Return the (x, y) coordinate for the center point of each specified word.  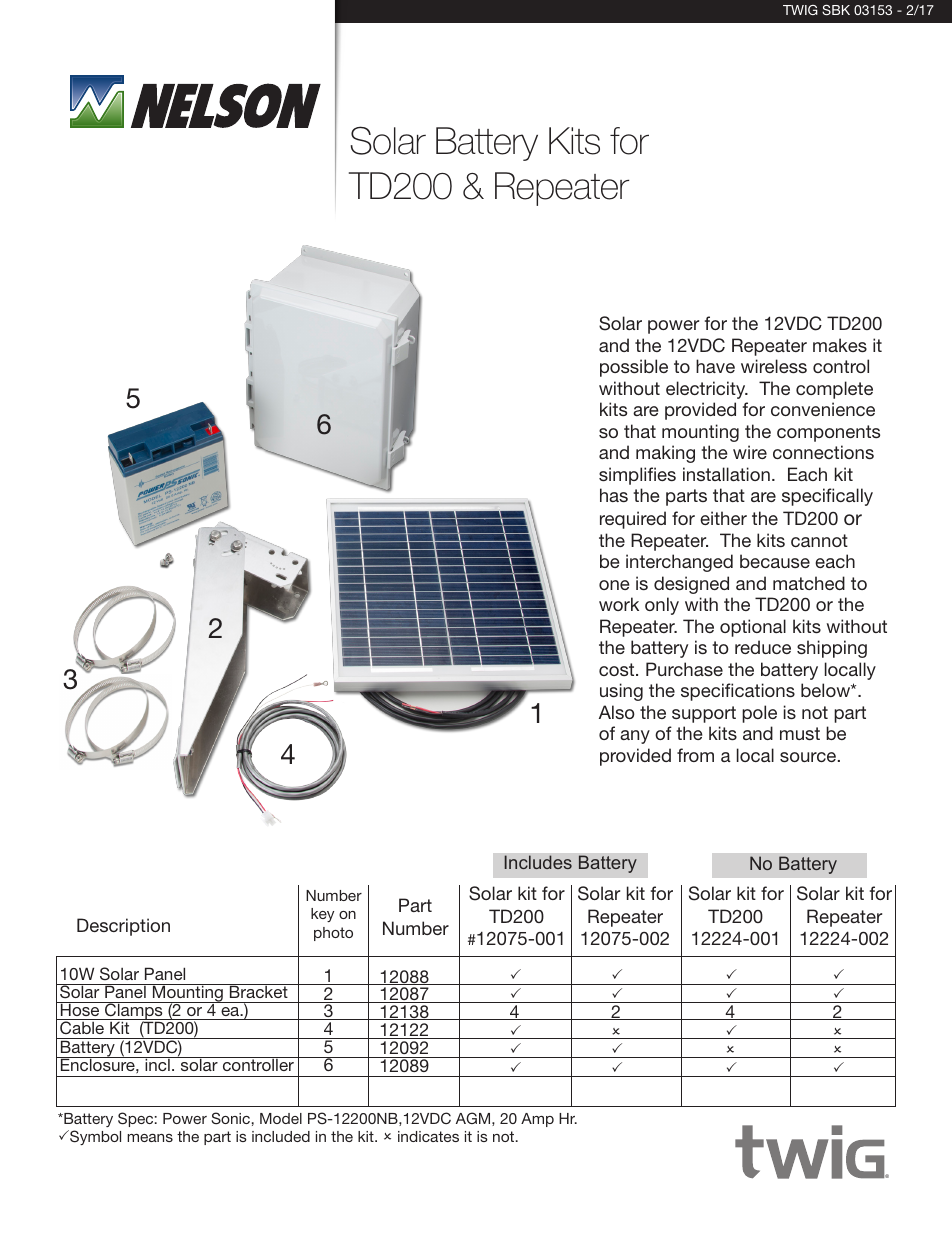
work (619, 604)
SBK (836, 10)
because (775, 561)
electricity (707, 390)
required (633, 520)
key (322, 915)
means (150, 1138)
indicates (428, 1136)
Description (123, 927)
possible (634, 368)
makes (840, 345)
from (695, 755)
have (715, 366)
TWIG (800, 10)
